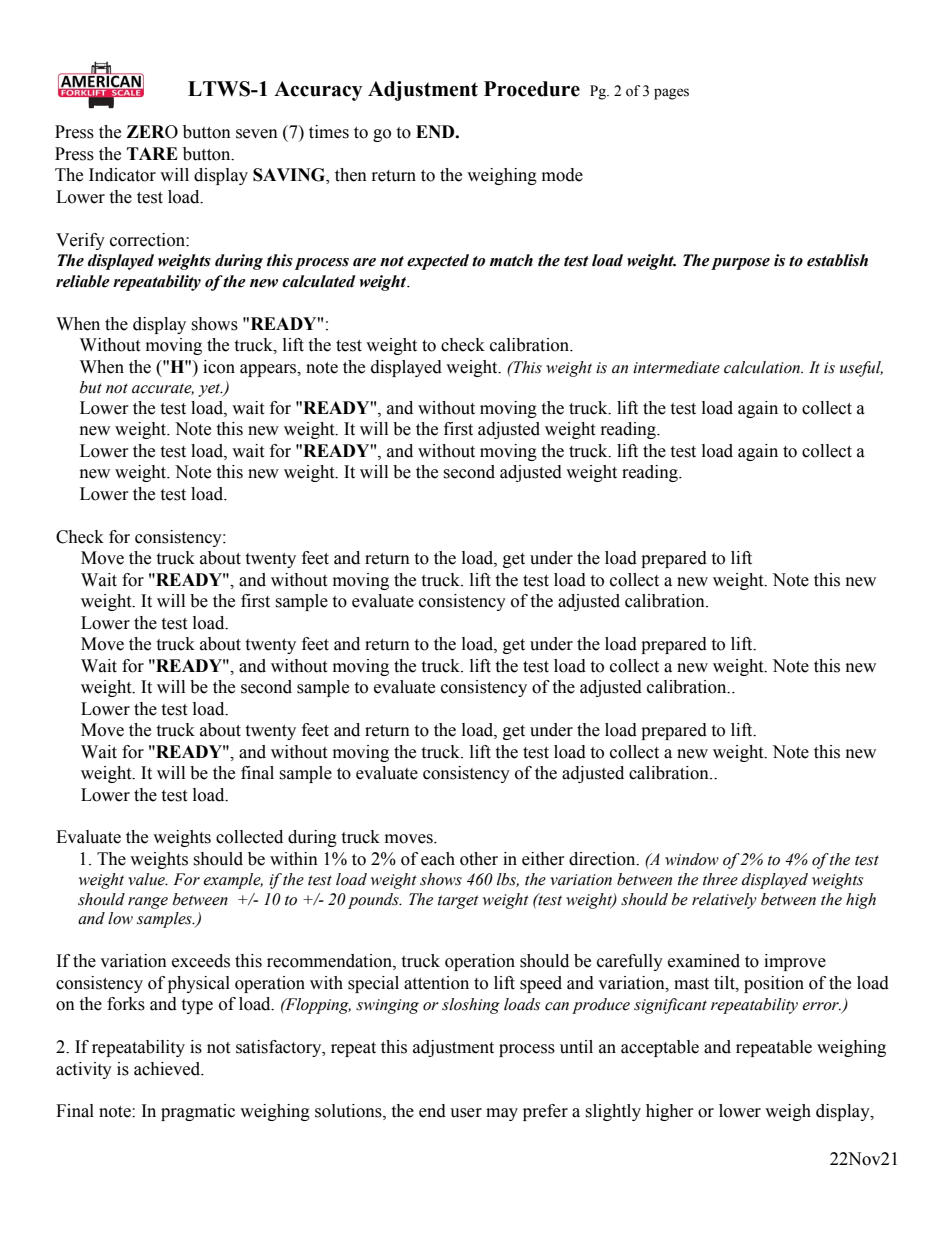 The width and height of the page is (952, 1233). What do you see at coordinates (532, 89) in the page?
I see `Procedure` at bounding box center [532, 89].
